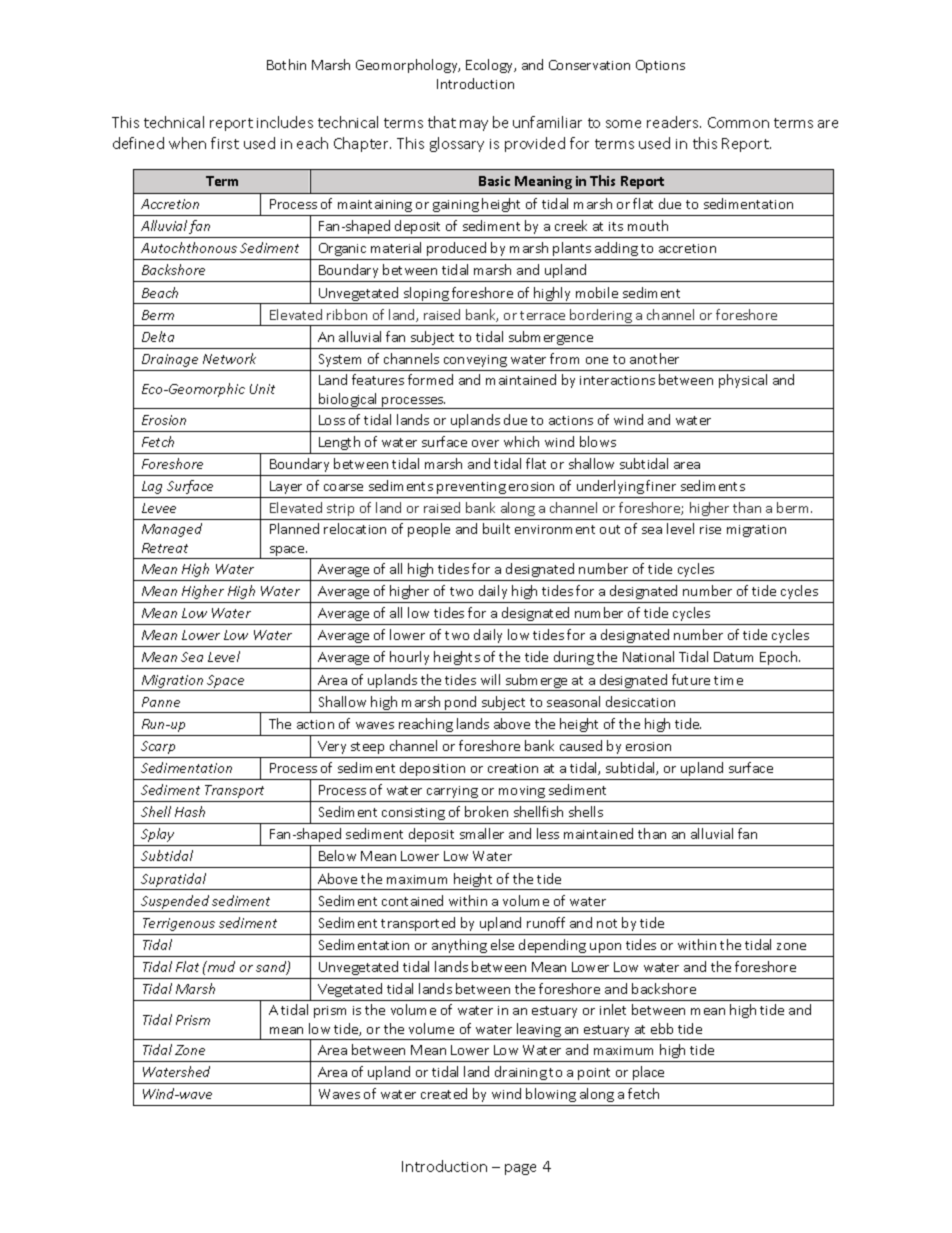 The height and width of the screenshot is (1233, 952). Describe the element at coordinates (409, 658) in the screenshot. I see `hourly` at that location.
